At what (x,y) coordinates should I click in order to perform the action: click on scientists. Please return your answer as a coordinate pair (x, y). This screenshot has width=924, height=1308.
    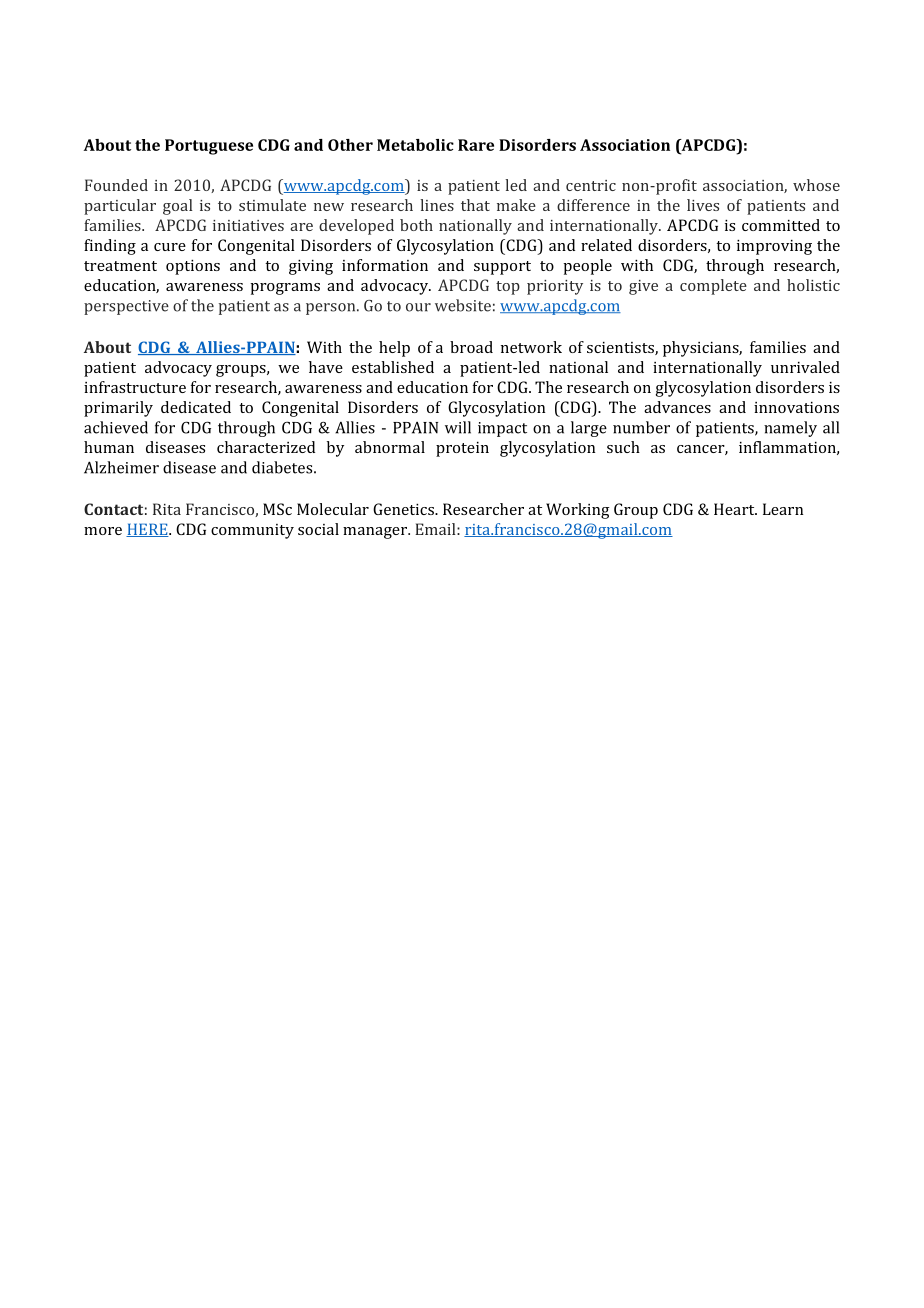
    Looking at the image, I should click on (621, 348).
